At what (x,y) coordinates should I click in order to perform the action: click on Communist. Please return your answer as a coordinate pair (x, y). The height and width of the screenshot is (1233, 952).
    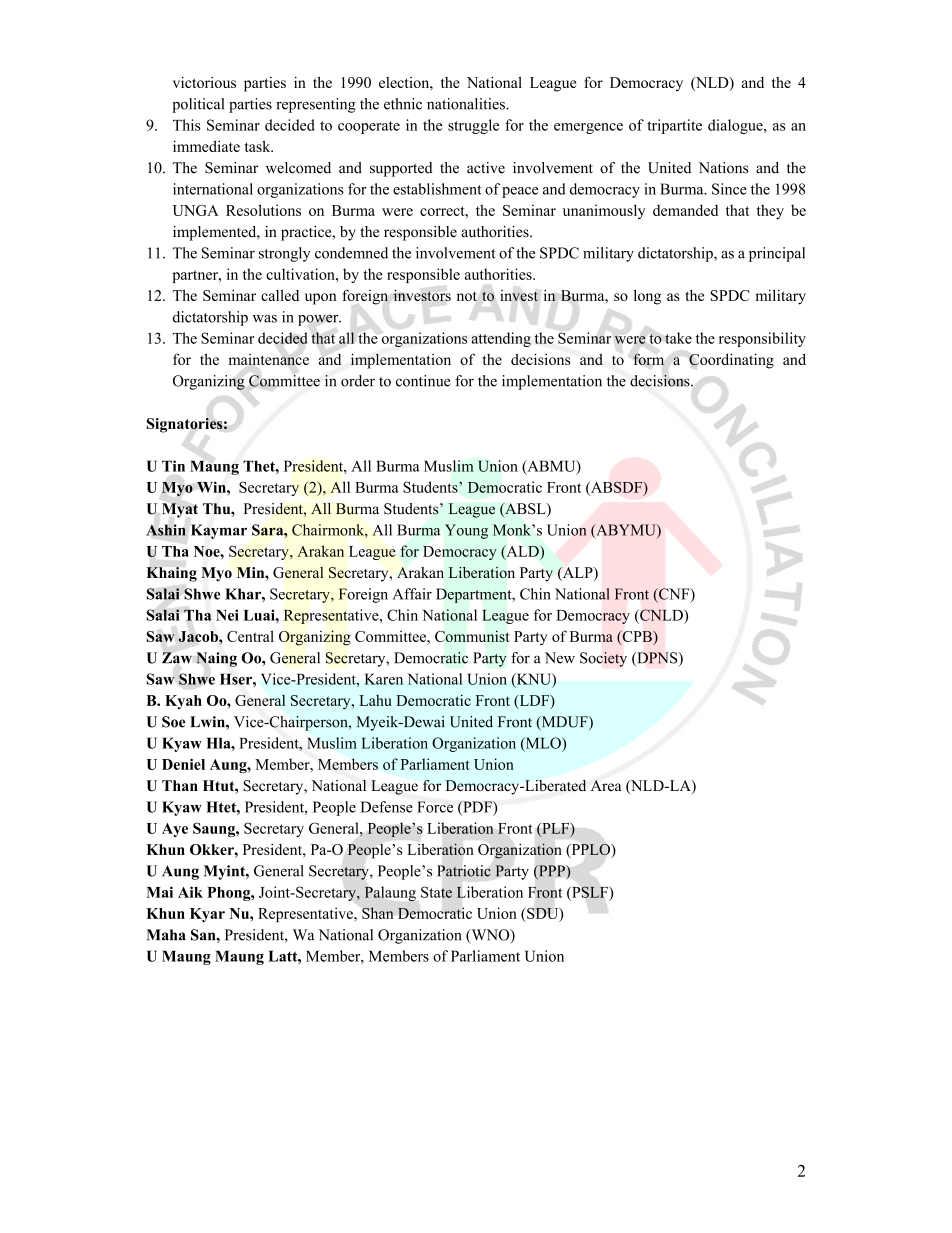
    Looking at the image, I should click on (472, 636).
